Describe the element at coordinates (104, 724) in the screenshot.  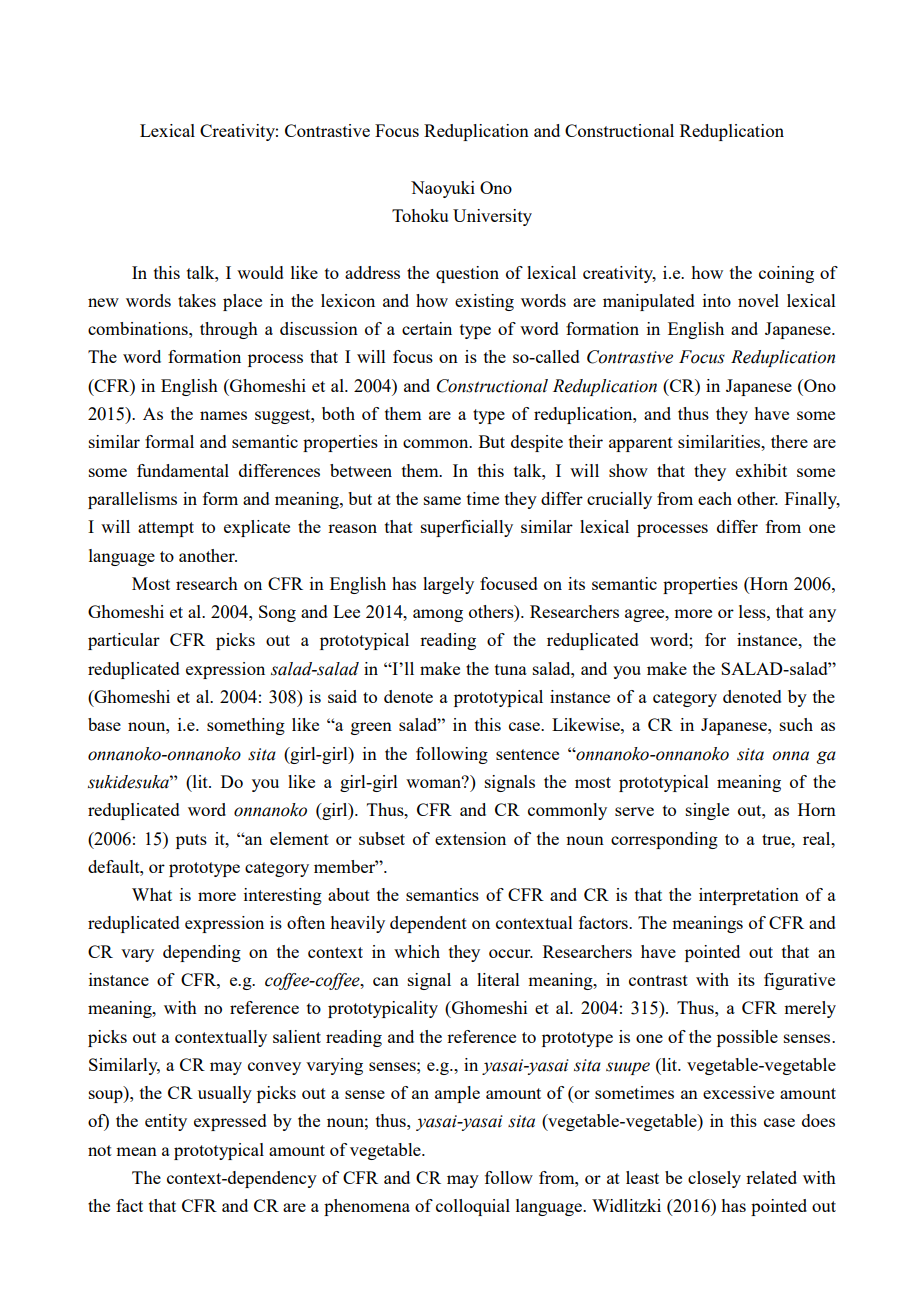
I see `base` at that location.
